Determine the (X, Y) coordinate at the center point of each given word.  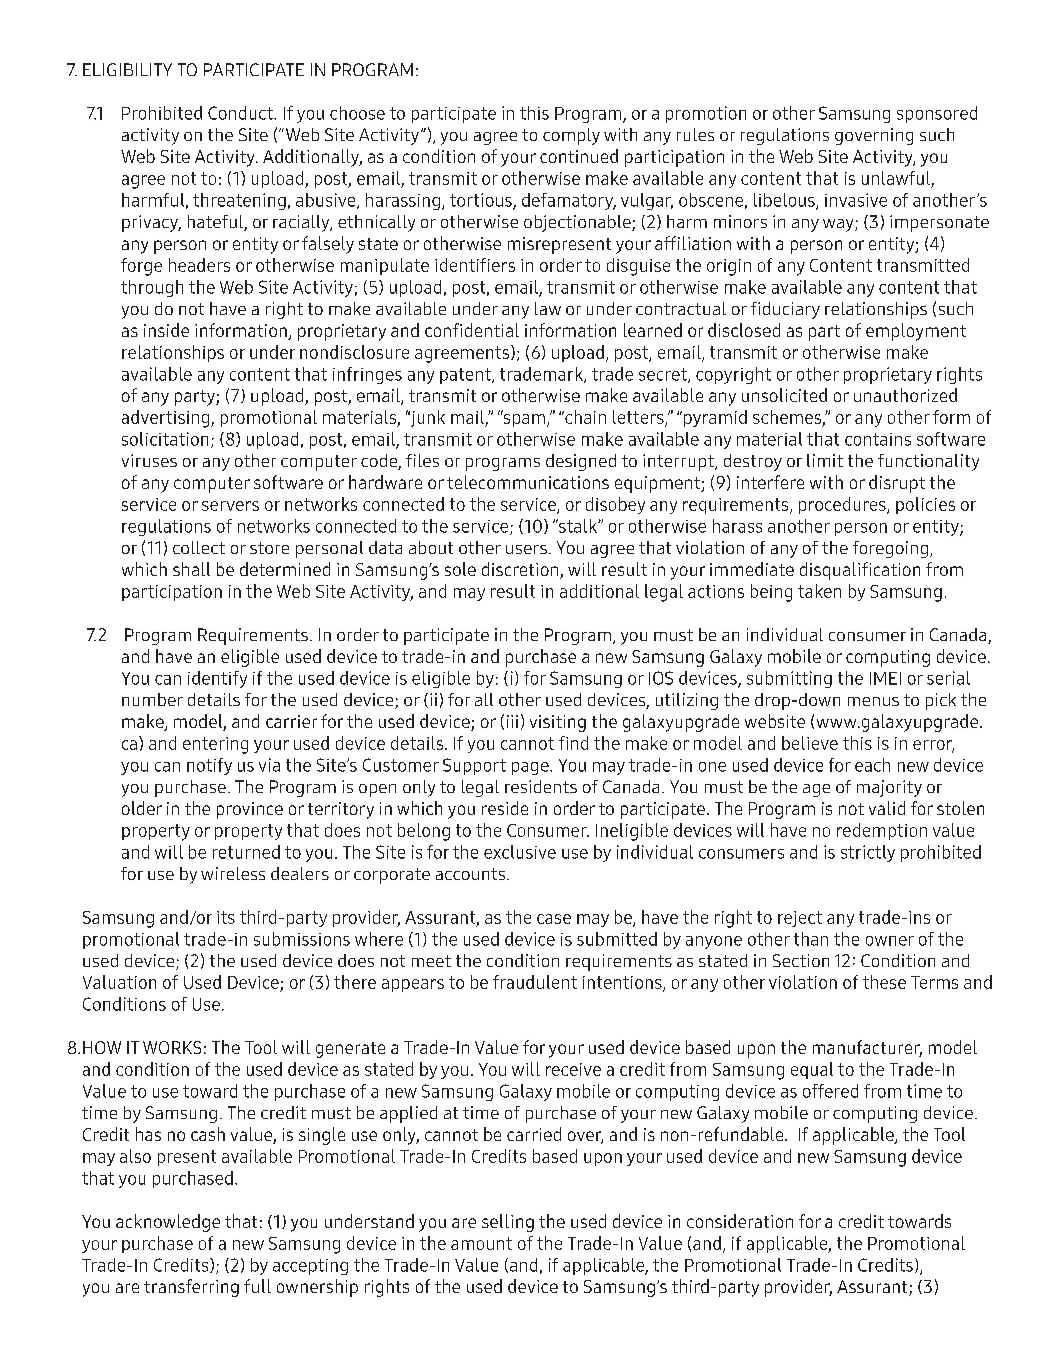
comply (571, 136)
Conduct (241, 113)
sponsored (937, 114)
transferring (191, 1288)
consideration (740, 1221)
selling (508, 1223)
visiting (558, 723)
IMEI (885, 678)
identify (217, 679)
